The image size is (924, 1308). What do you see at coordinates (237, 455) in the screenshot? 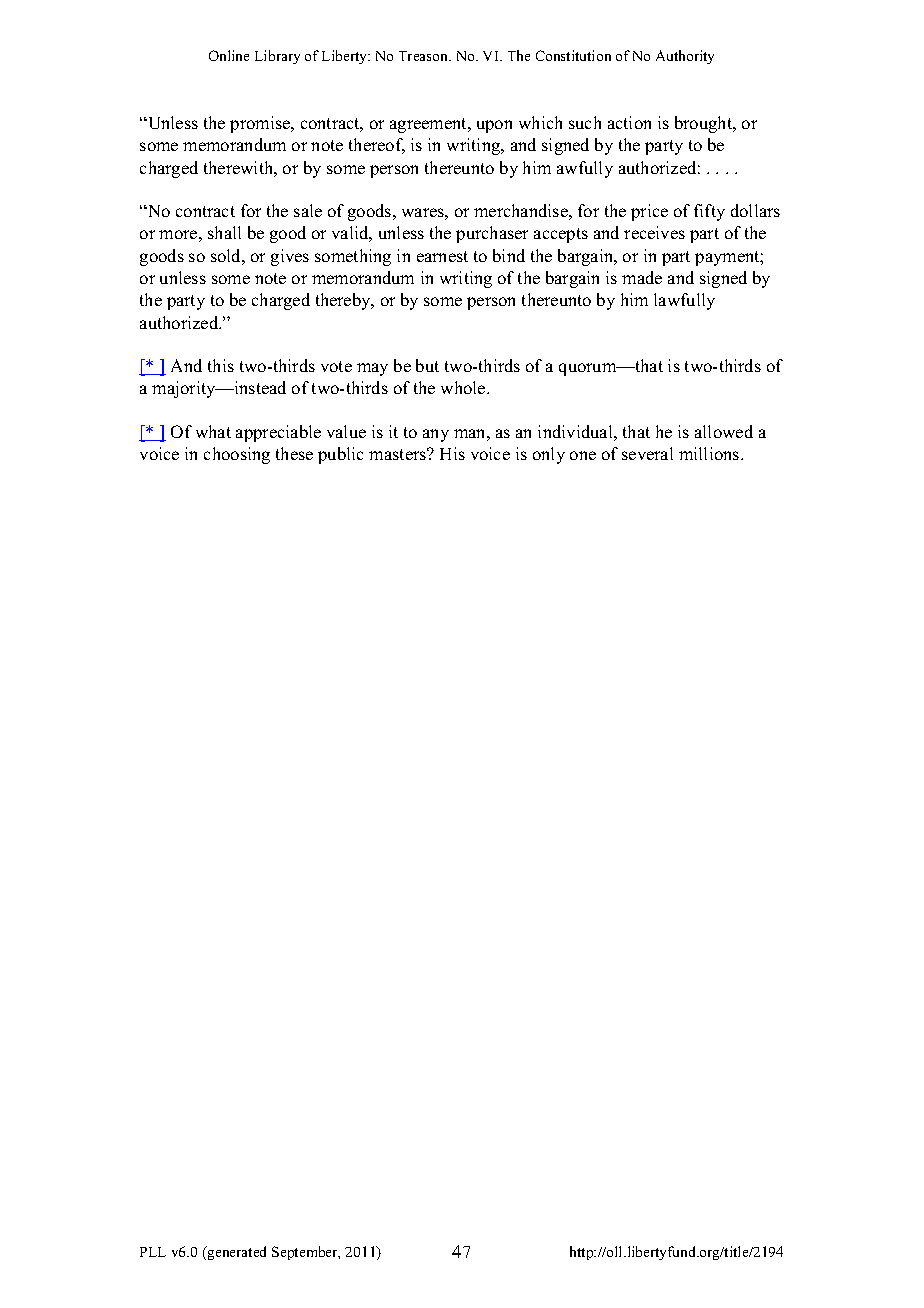
I see `choosing` at bounding box center [237, 455].
